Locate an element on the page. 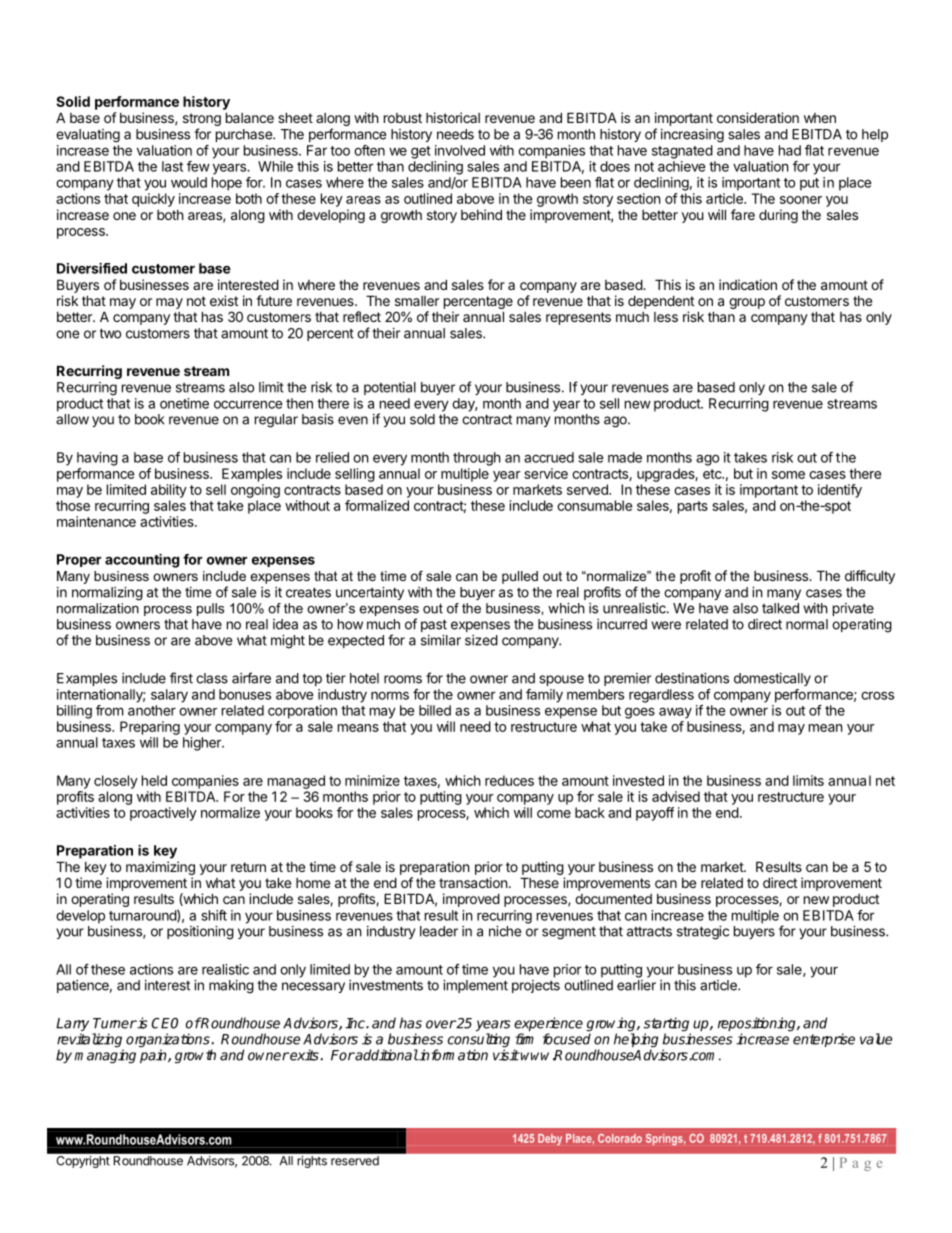 This document has width=952, height=1233. talked is located at coordinates (780, 608).
